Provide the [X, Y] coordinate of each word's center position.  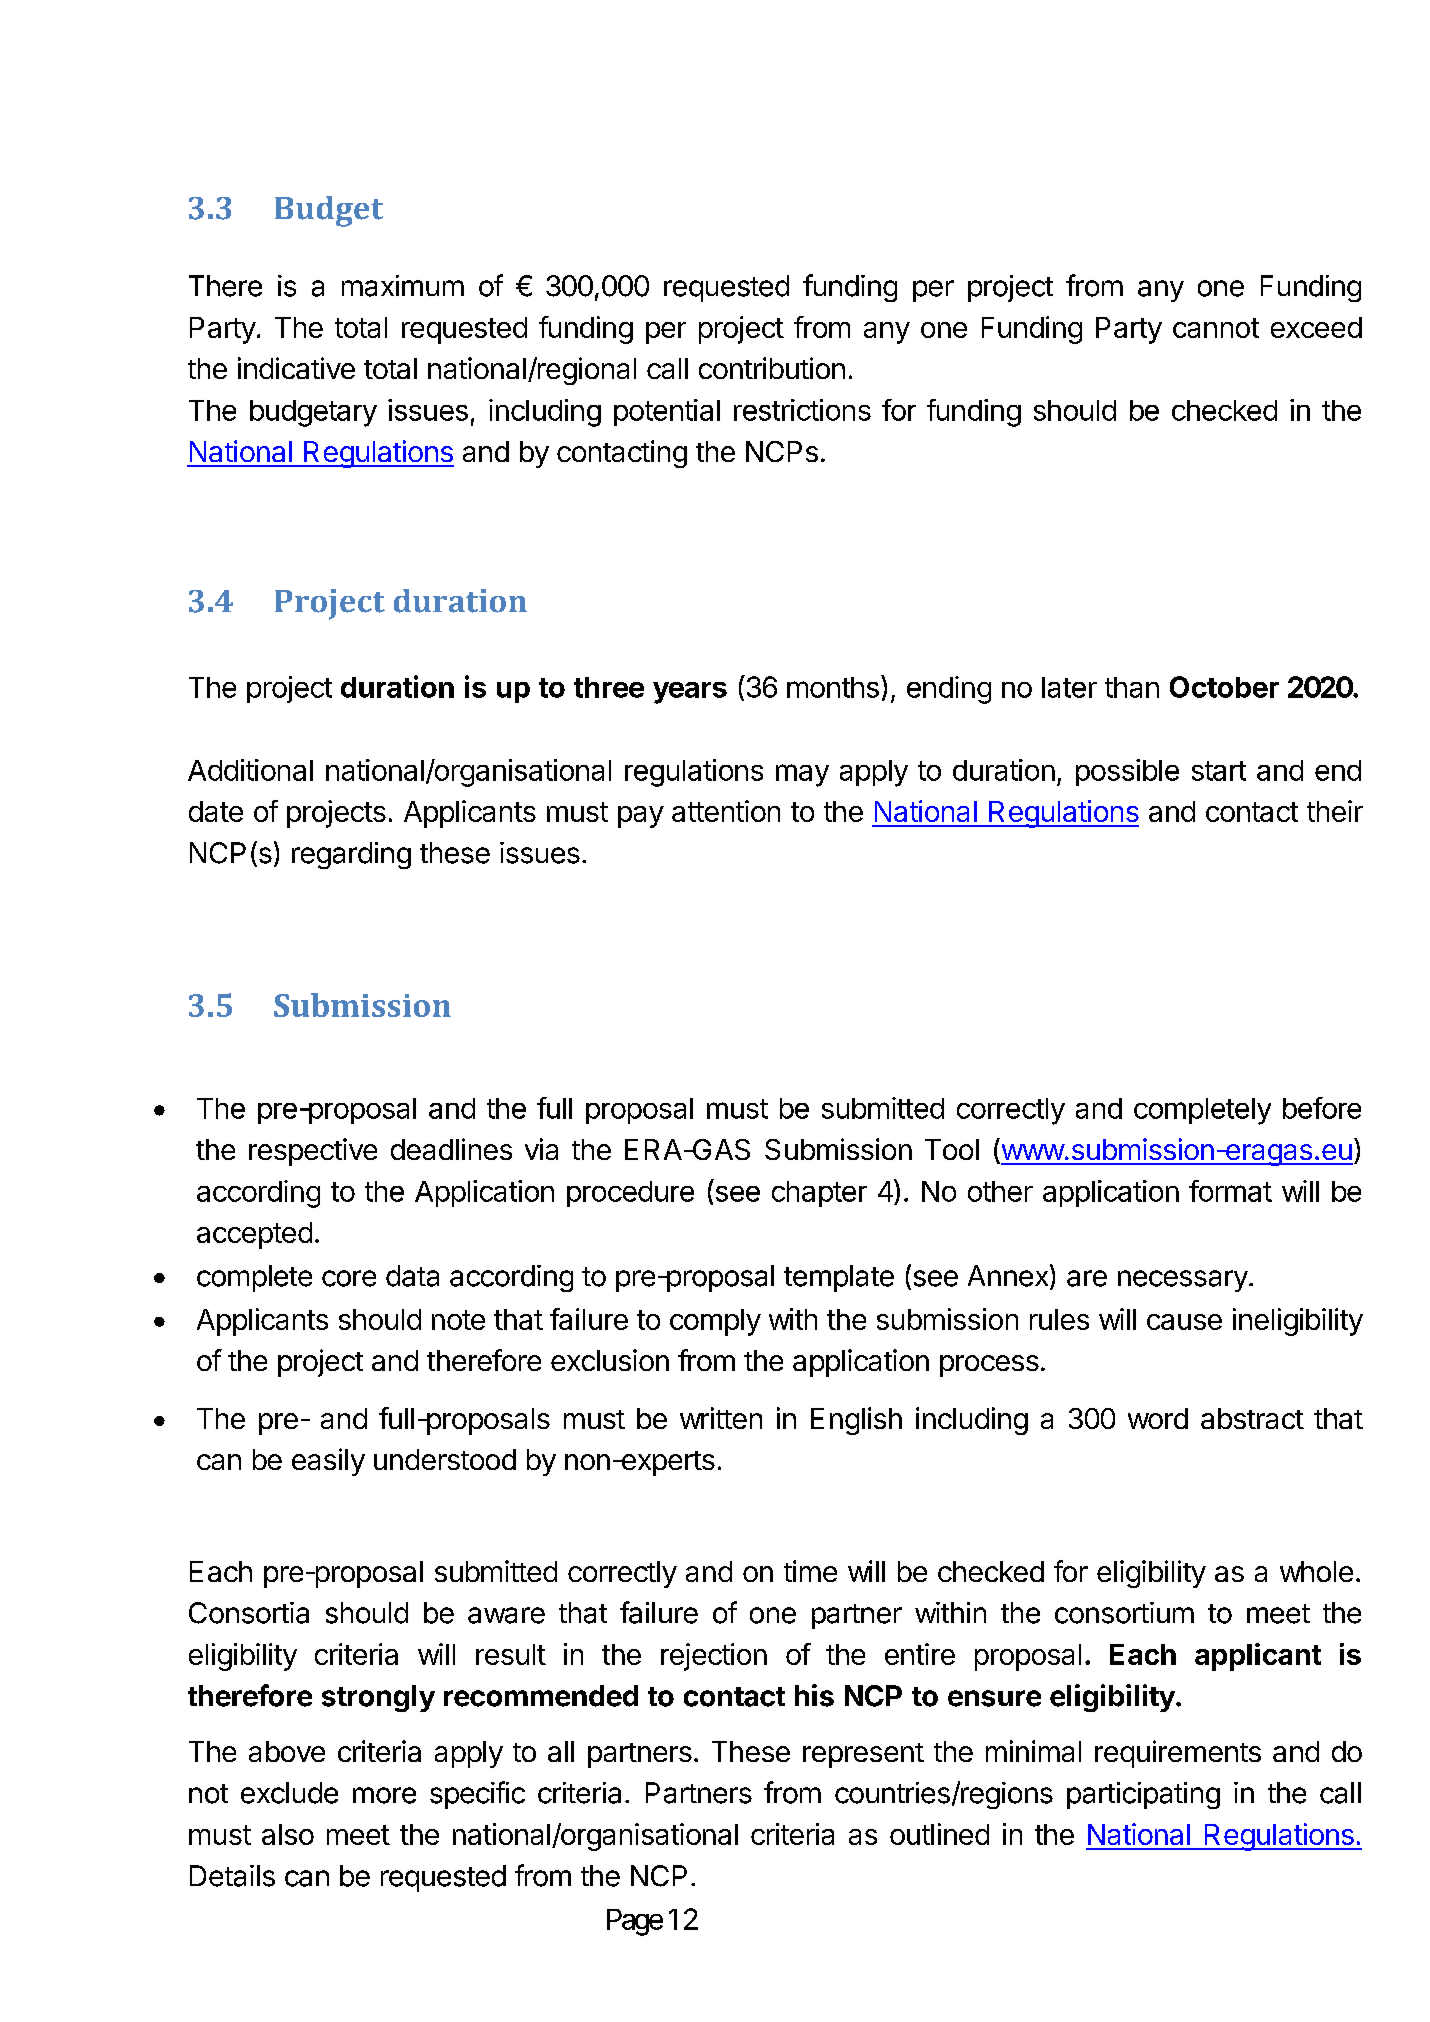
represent [863, 1755]
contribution [772, 368]
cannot [1216, 328]
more [384, 1795]
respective [313, 1152]
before [1322, 1108]
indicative [296, 368]
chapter [819, 1194]
